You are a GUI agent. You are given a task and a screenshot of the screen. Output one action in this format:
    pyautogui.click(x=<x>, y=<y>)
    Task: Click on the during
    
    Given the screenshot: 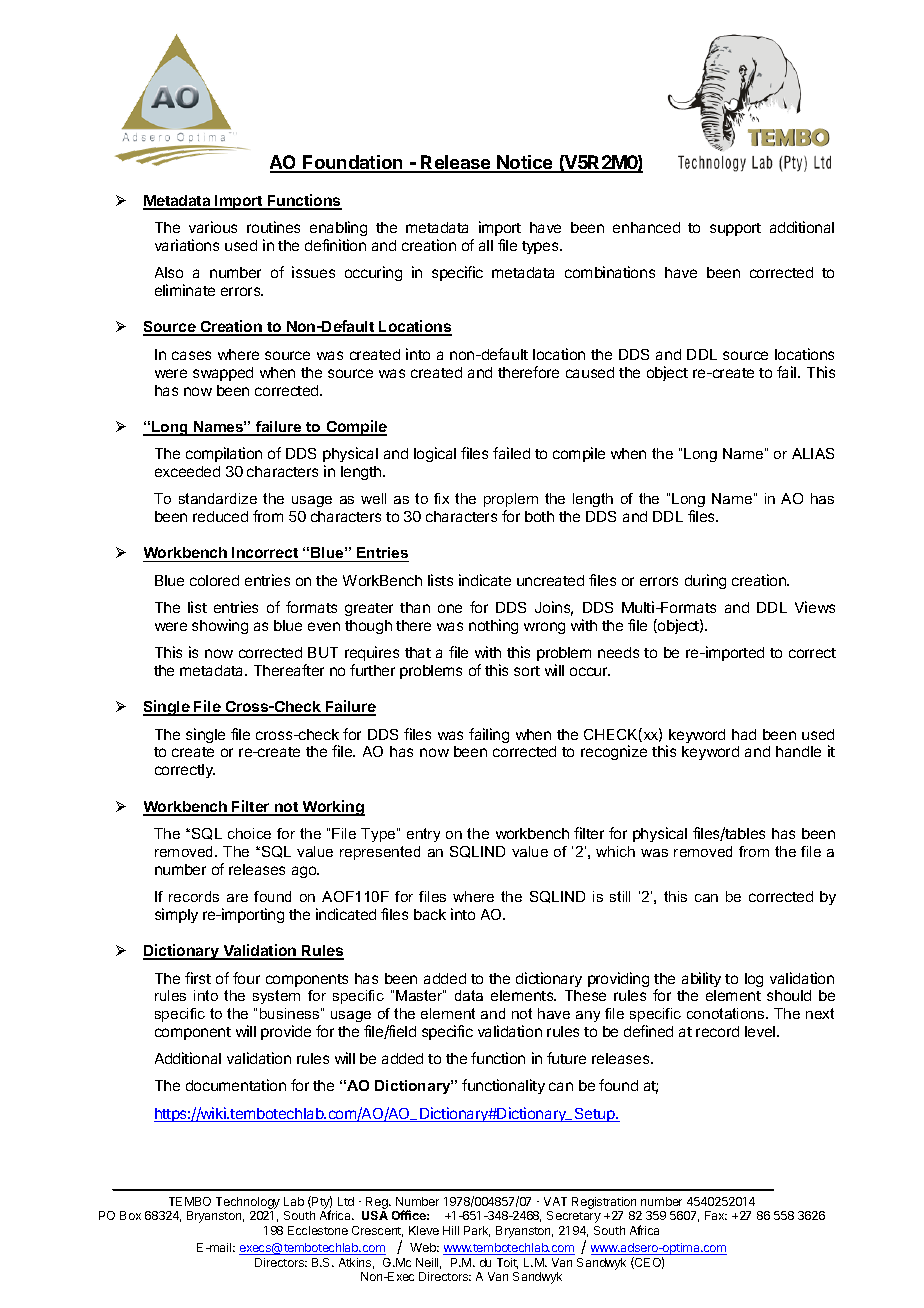 What is the action you would take?
    pyautogui.click(x=705, y=581)
